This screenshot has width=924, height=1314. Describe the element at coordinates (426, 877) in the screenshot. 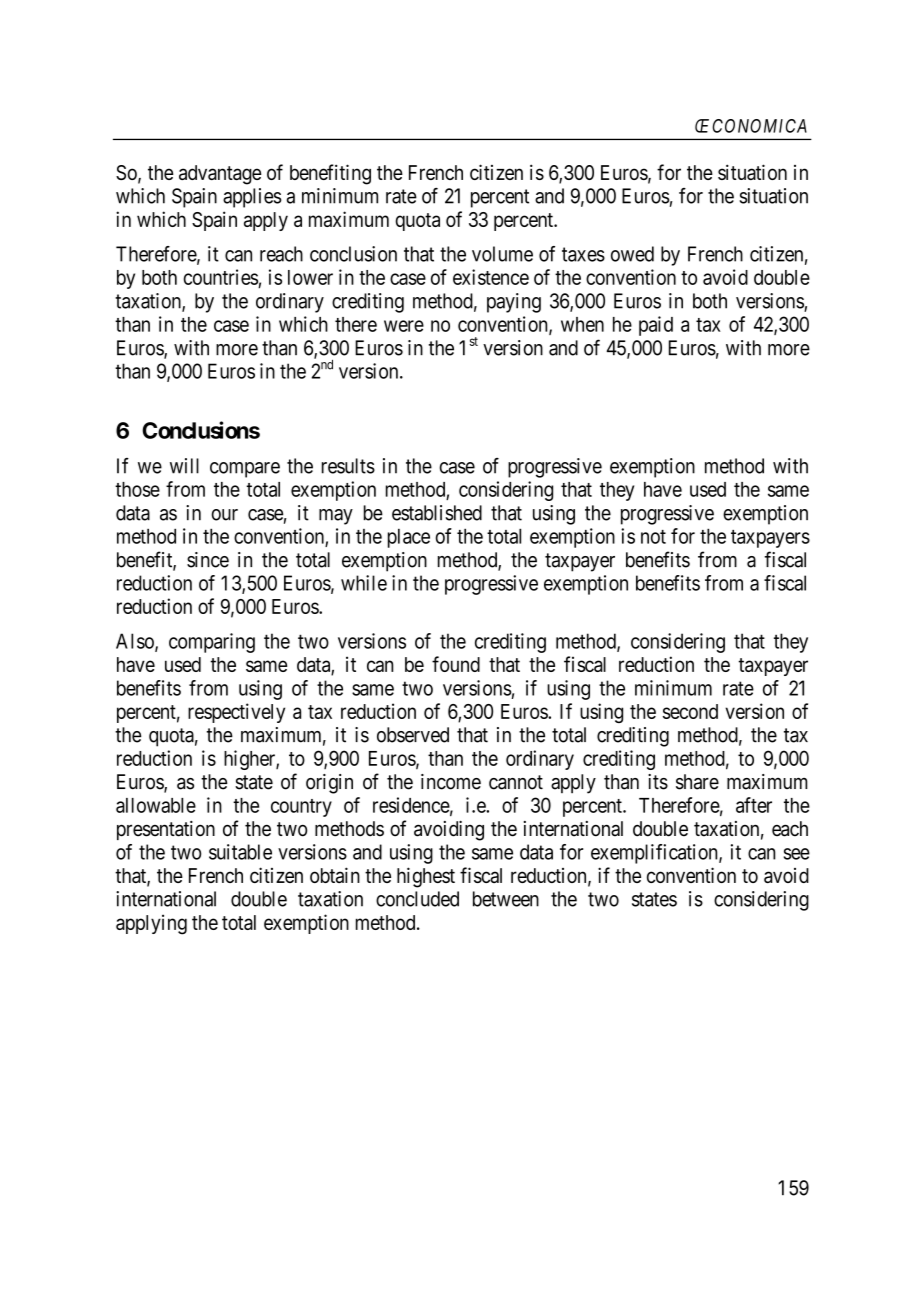

I see `highest` at that location.
